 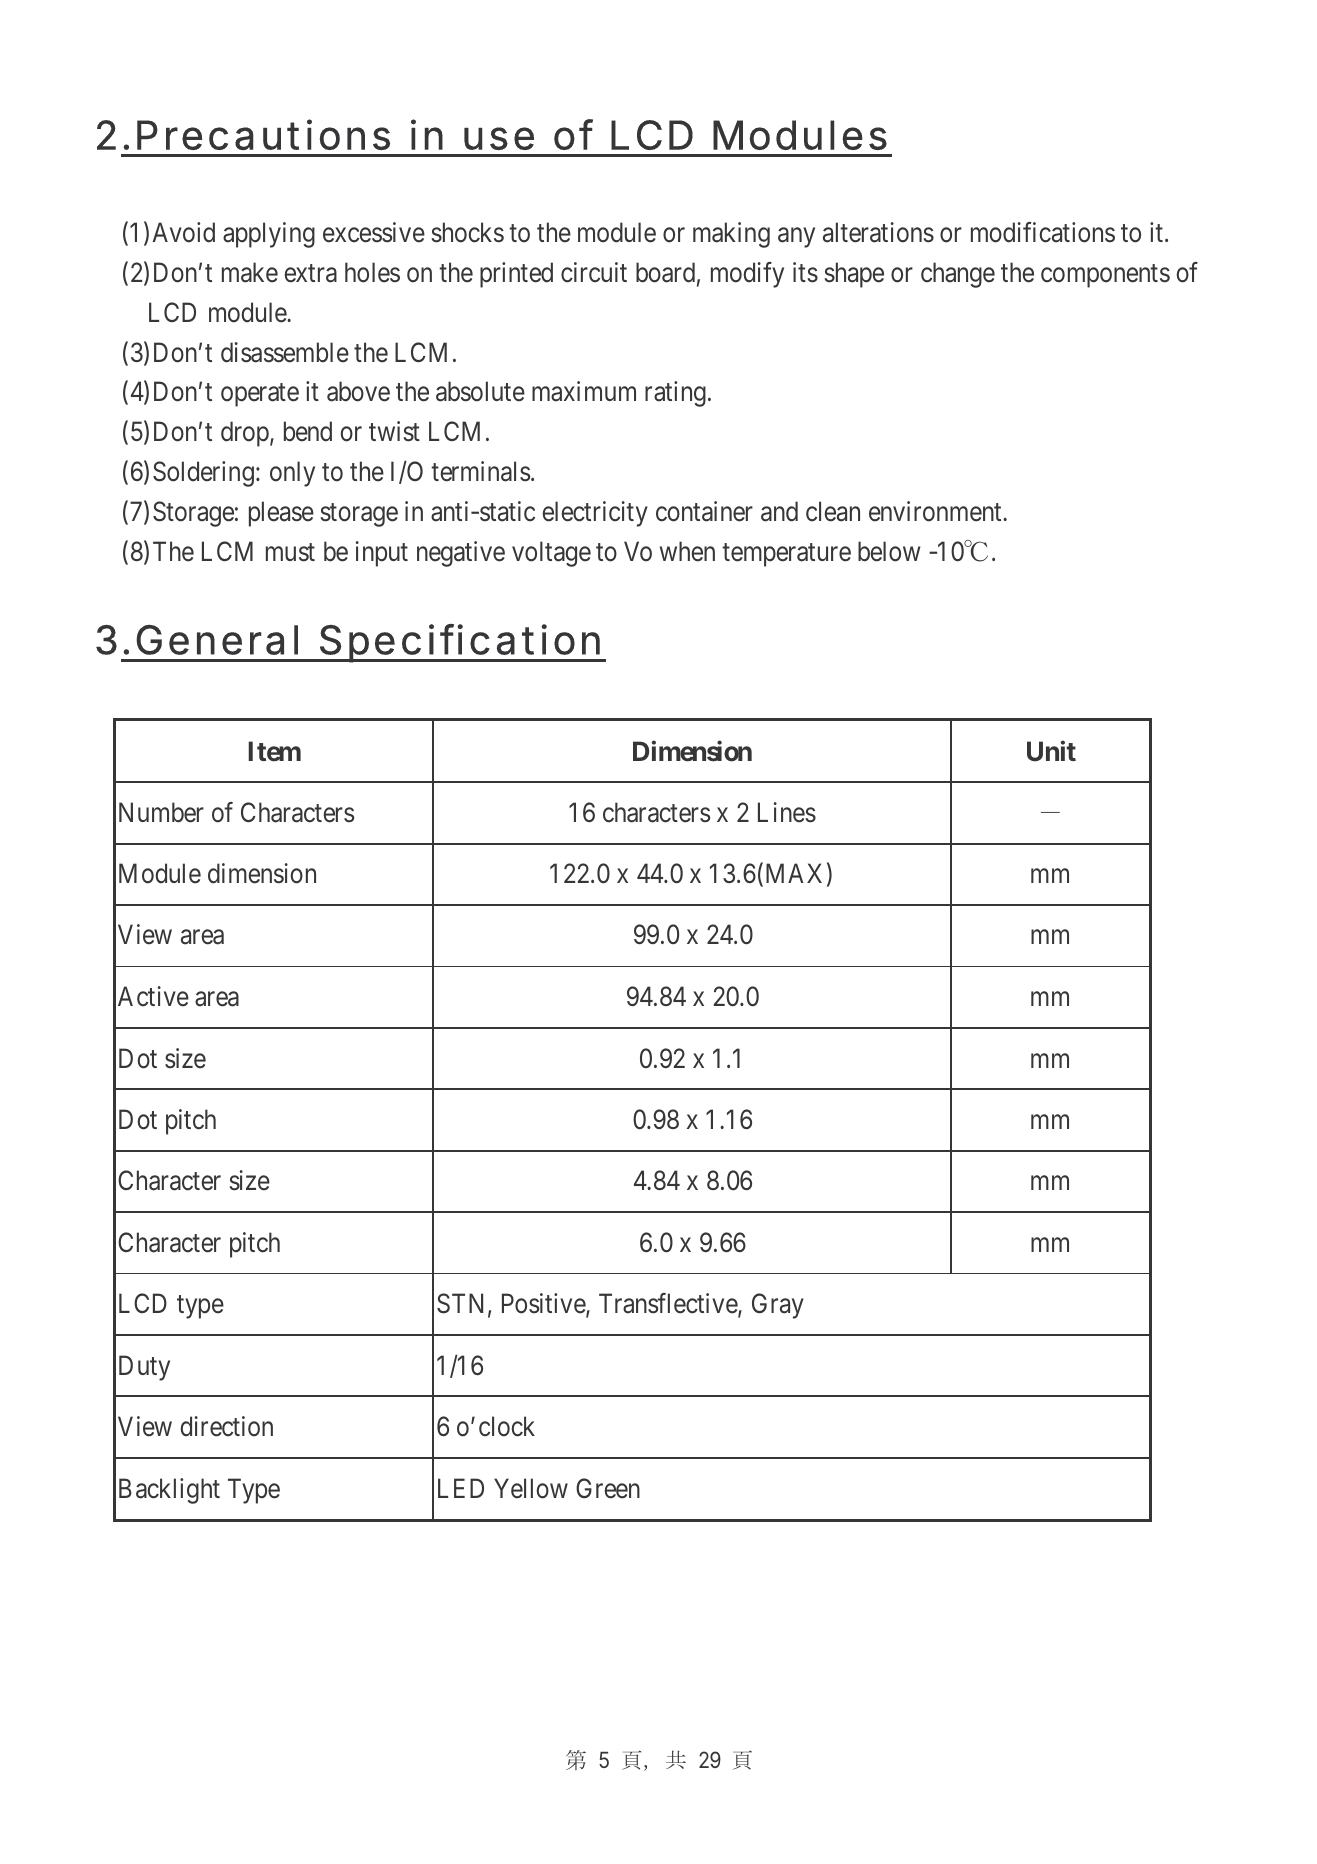 I want to click on Lines, so click(x=787, y=812).
